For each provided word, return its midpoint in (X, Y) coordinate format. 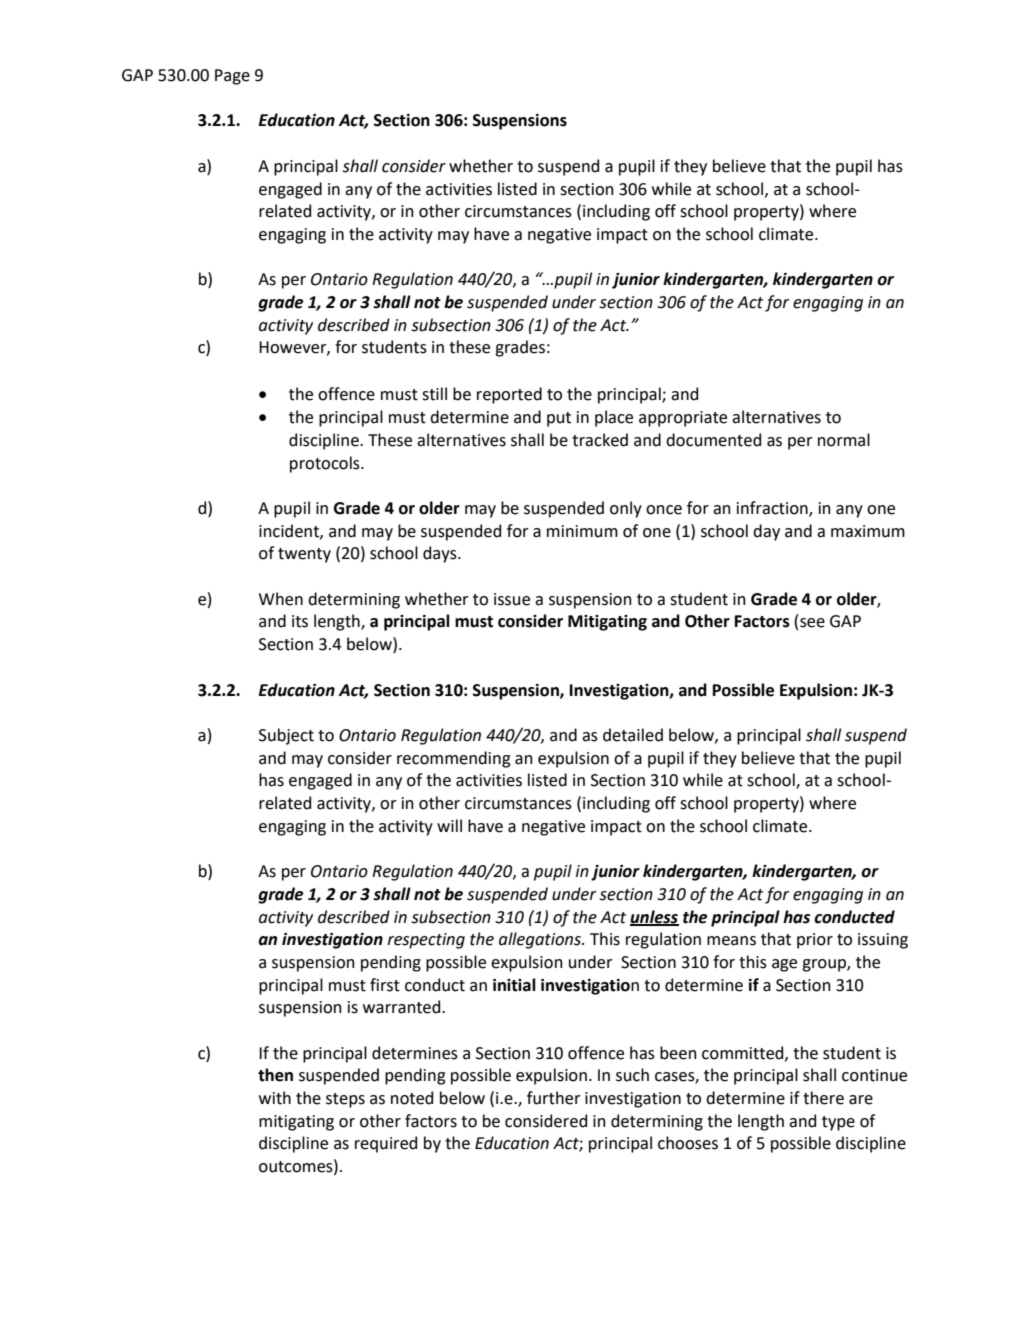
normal (844, 440)
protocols (326, 464)
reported (509, 395)
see (812, 623)
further (554, 1098)
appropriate (683, 419)
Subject (286, 736)
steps (345, 1100)
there (823, 1098)
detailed (633, 735)
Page (232, 77)
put (559, 419)
